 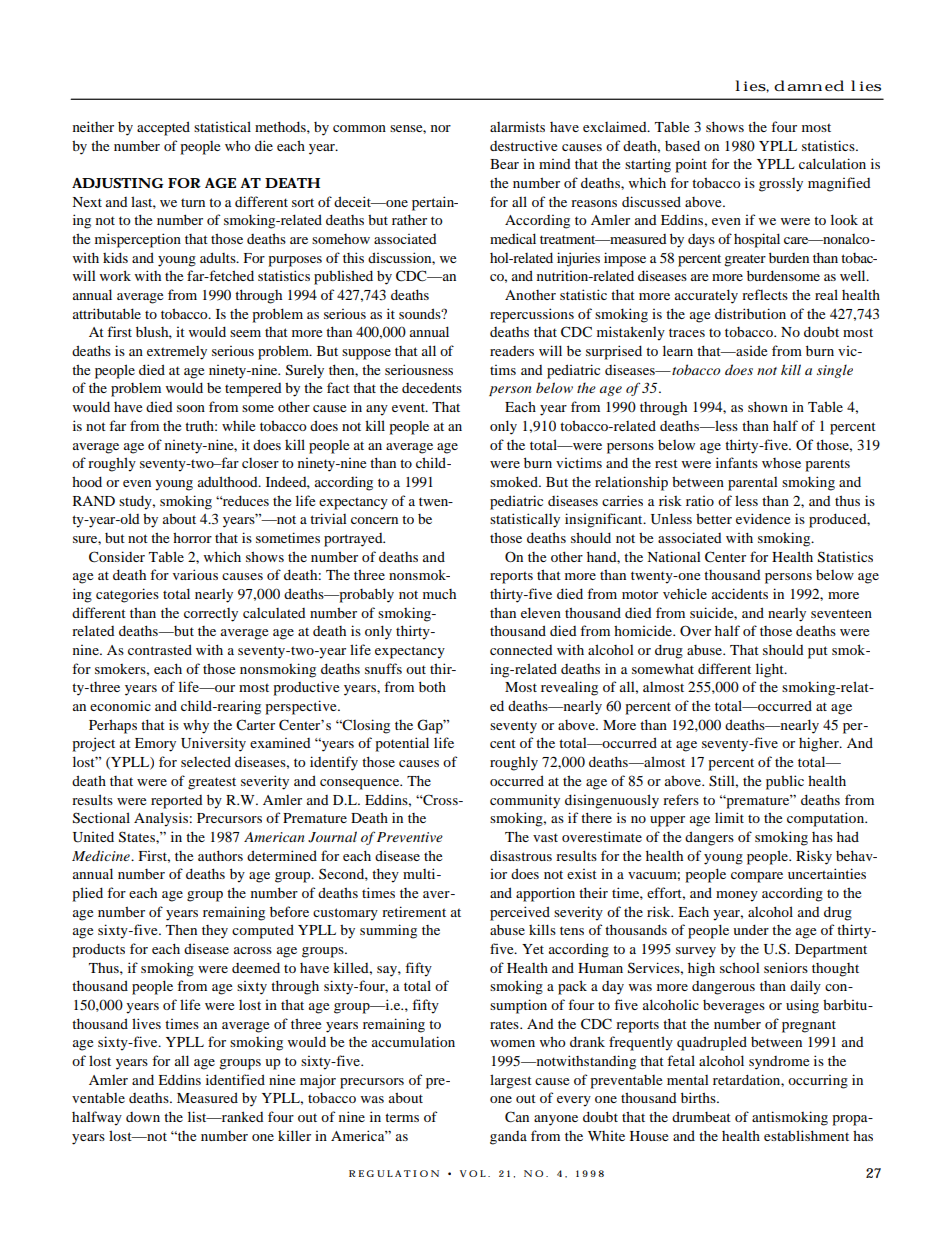 What do you see at coordinates (781, 185) in the screenshot?
I see `grossly` at bounding box center [781, 185].
